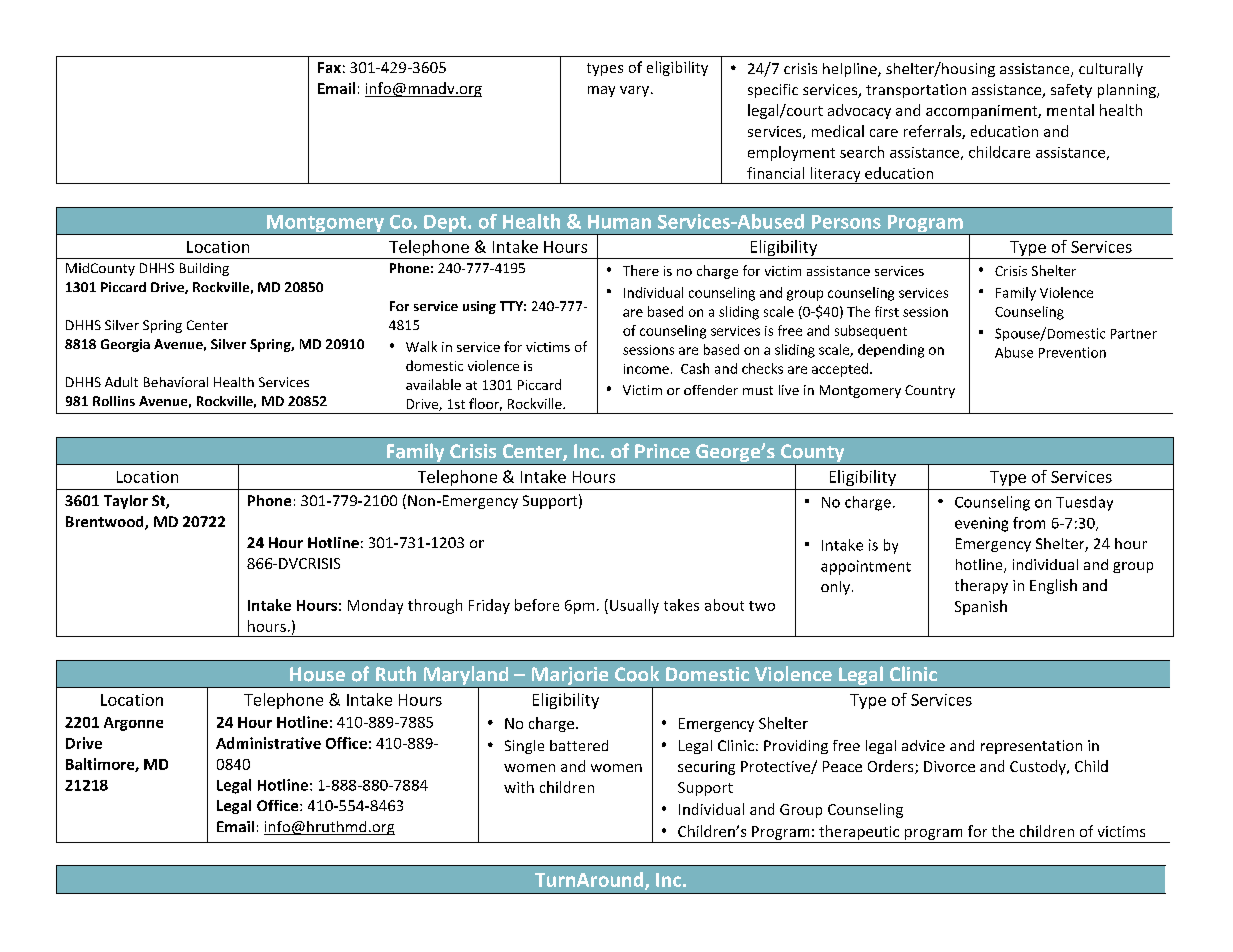 This image has width=1233, height=952. Describe the element at coordinates (646, 369) in the image. I see `income` at that location.
